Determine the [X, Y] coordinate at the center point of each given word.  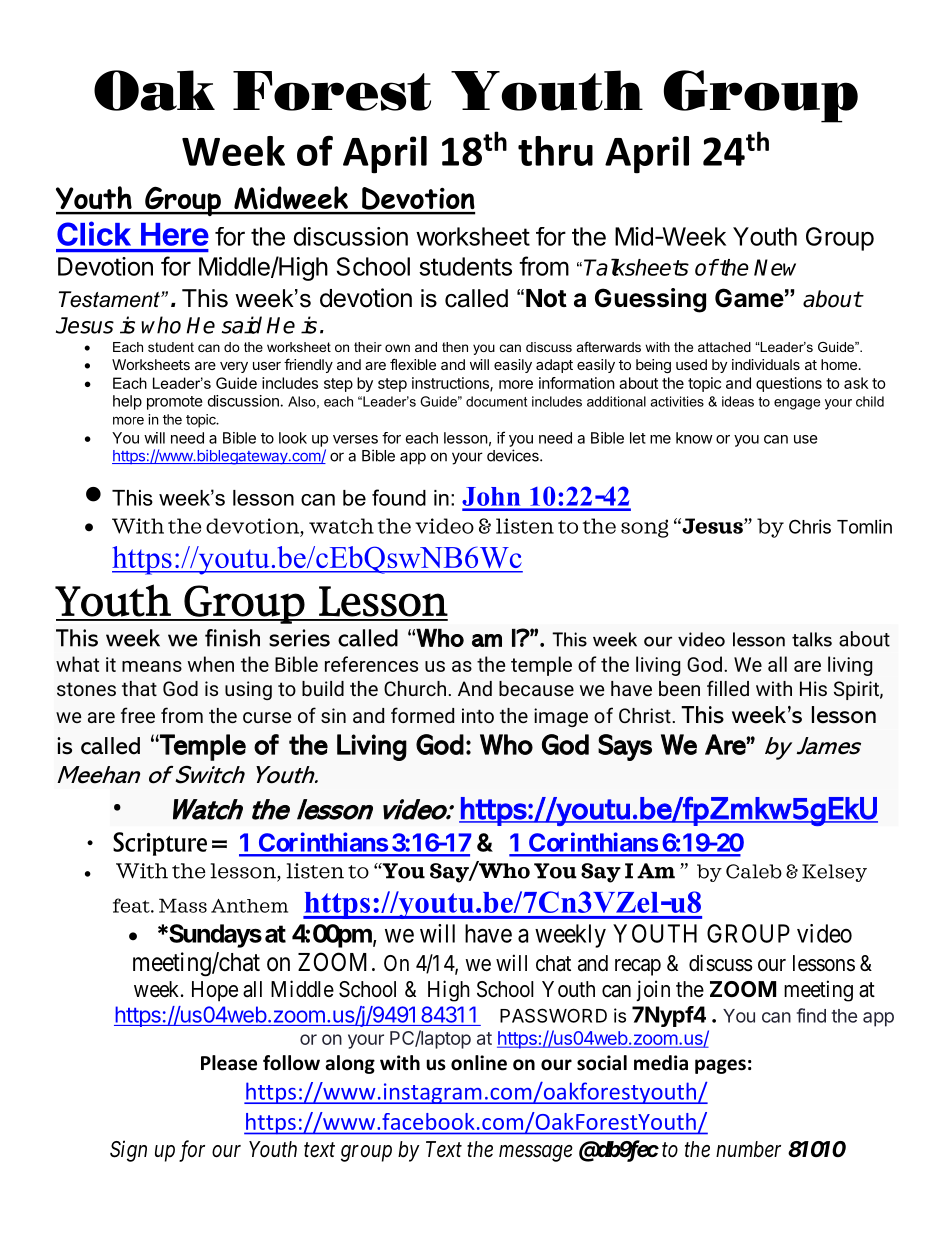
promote [175, 403]
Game [749, 298]
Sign [128, 1151]
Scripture [160, 844]
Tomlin [864, 526]
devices [514, 455]
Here [175, 234]
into [478, 715]
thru [555, 151]
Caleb [754, 871]
